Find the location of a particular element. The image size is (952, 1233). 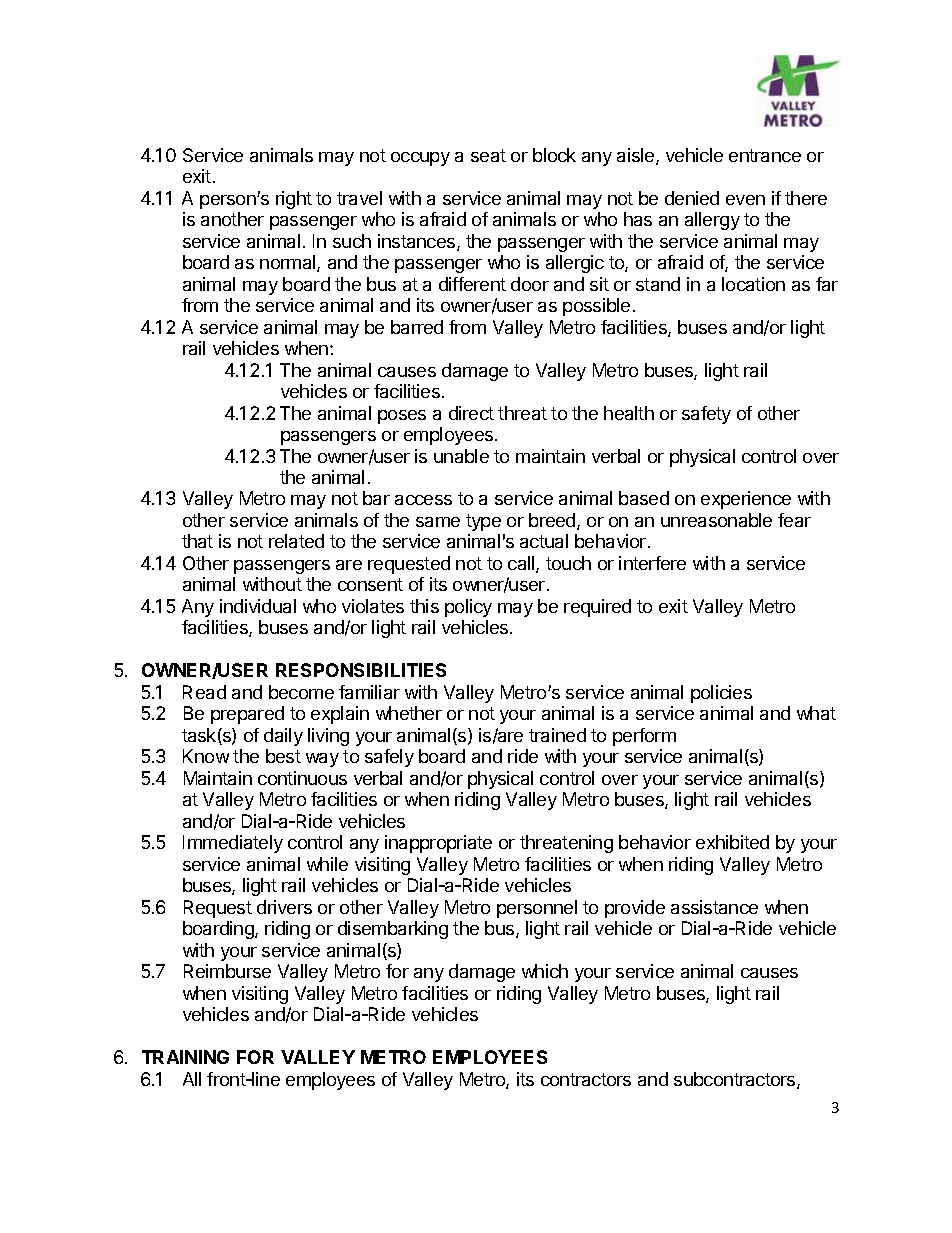

inappropriate is located at coordinates (438, 844).
